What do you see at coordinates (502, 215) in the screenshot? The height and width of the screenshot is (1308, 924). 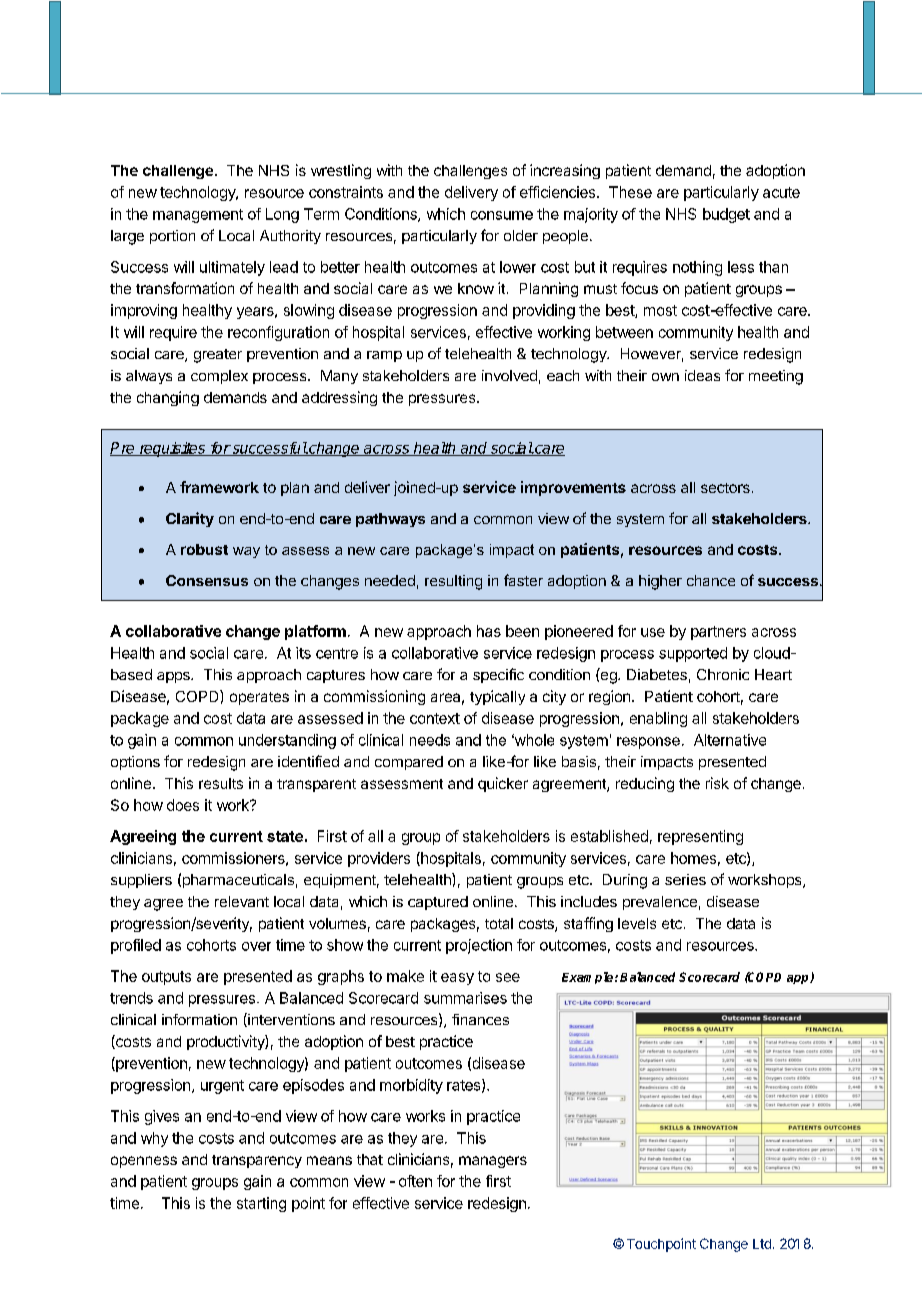 I see `consume` at bounding box center [502, 215].
